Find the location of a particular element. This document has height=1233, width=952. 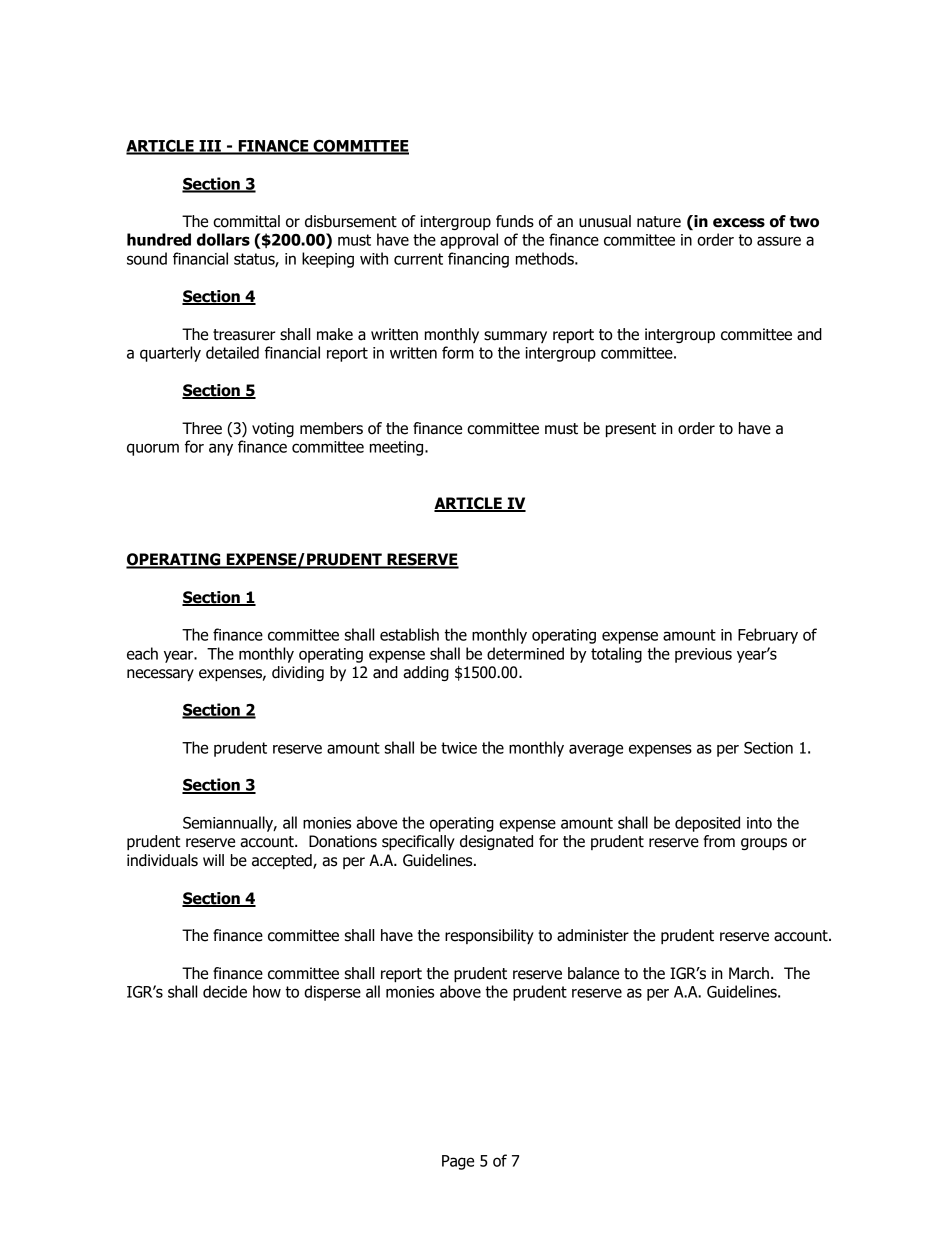

Page is located at coordinates (458, 1162).
